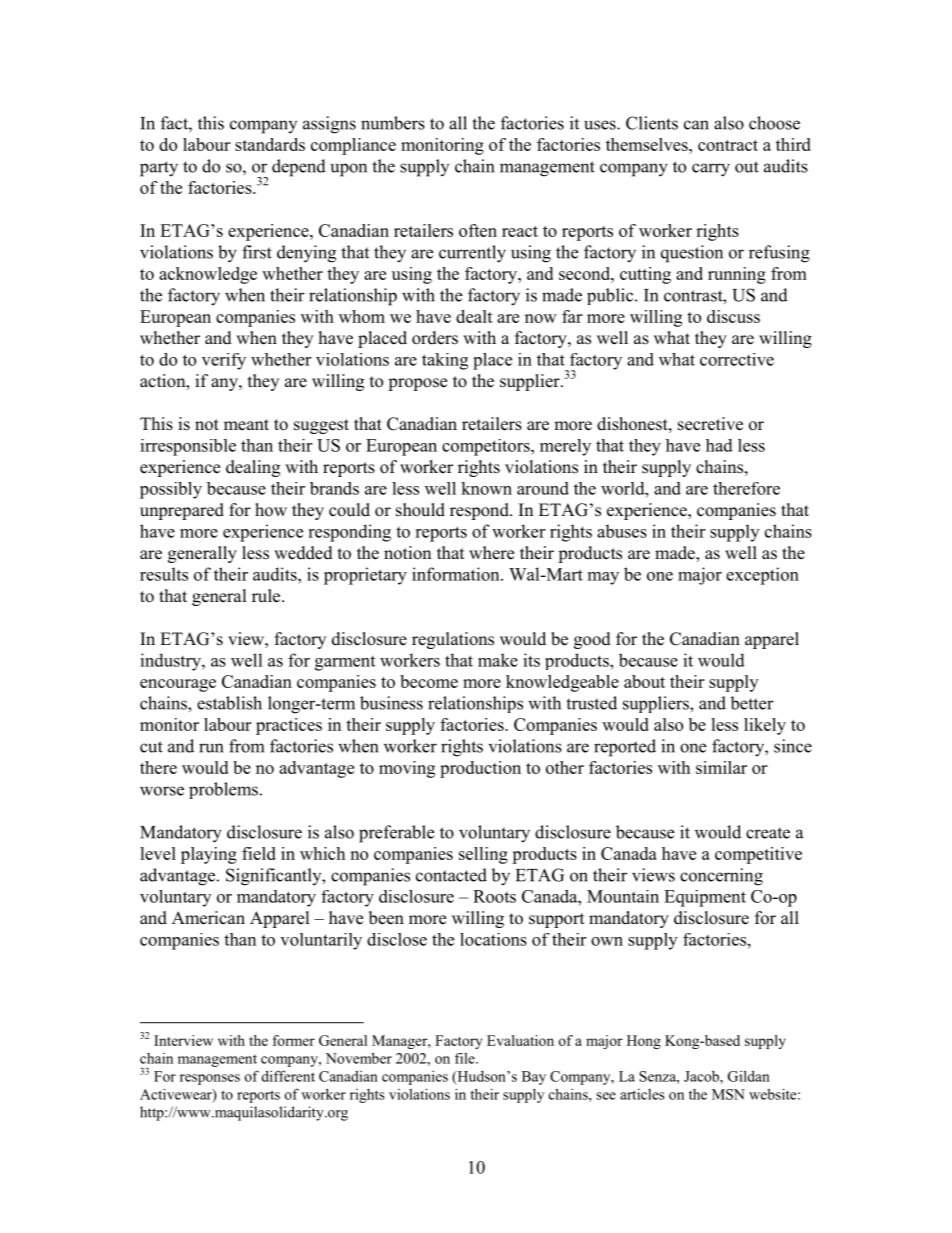  What do you see at coordinates (393, 123) in the document?
I see `numbers` at bounding box center [393, 123].
